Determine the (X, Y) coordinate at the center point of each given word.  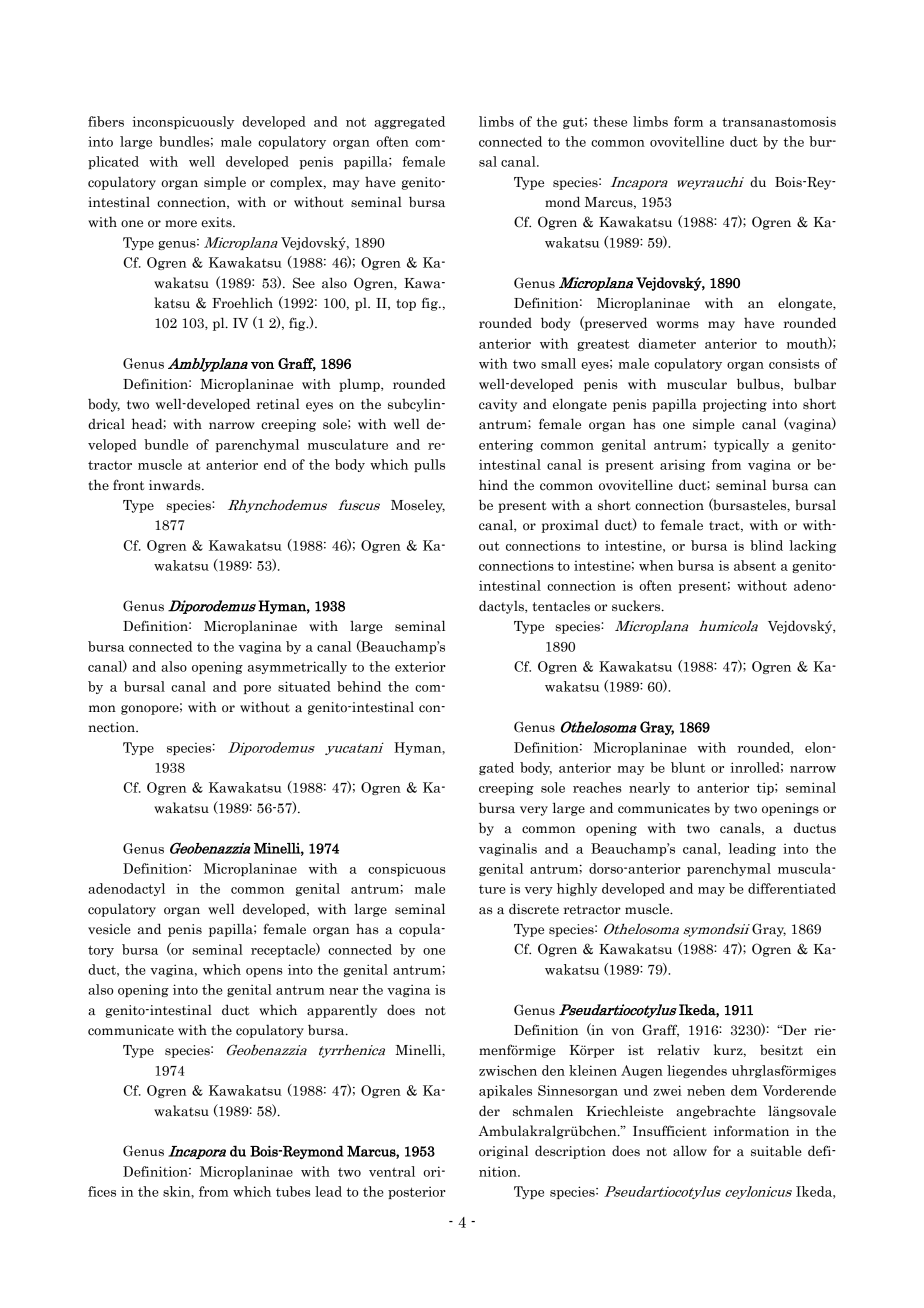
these (610, 121)
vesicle (109, 929)
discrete (534, 909)
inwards (176, 485)
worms (677, 325)
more (181, 224)
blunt (688, 767)
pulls (429, 465)
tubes (293, 1191)
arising (682, 465)
